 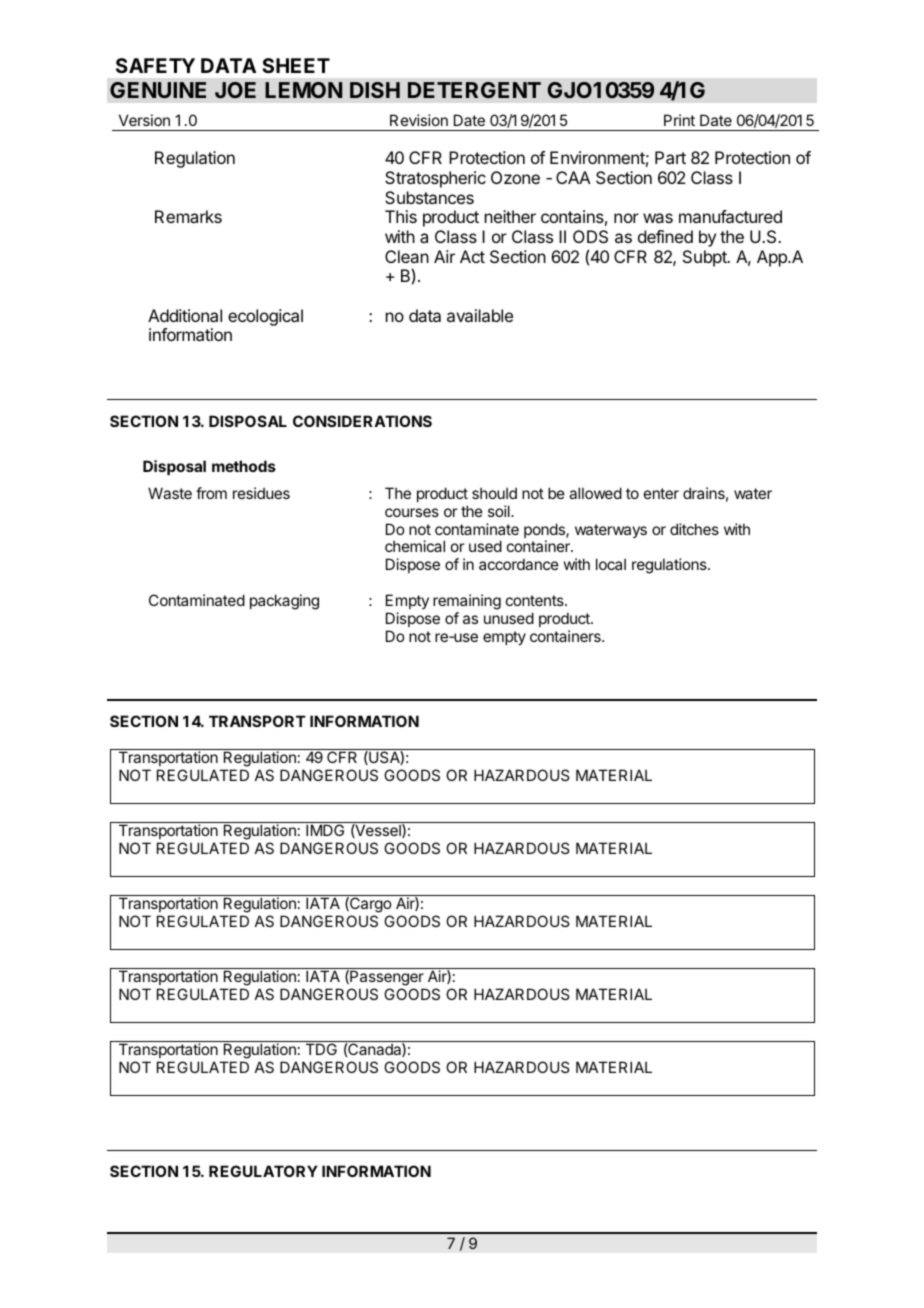 I want to click on Revision, so click(x=419, y=120).
